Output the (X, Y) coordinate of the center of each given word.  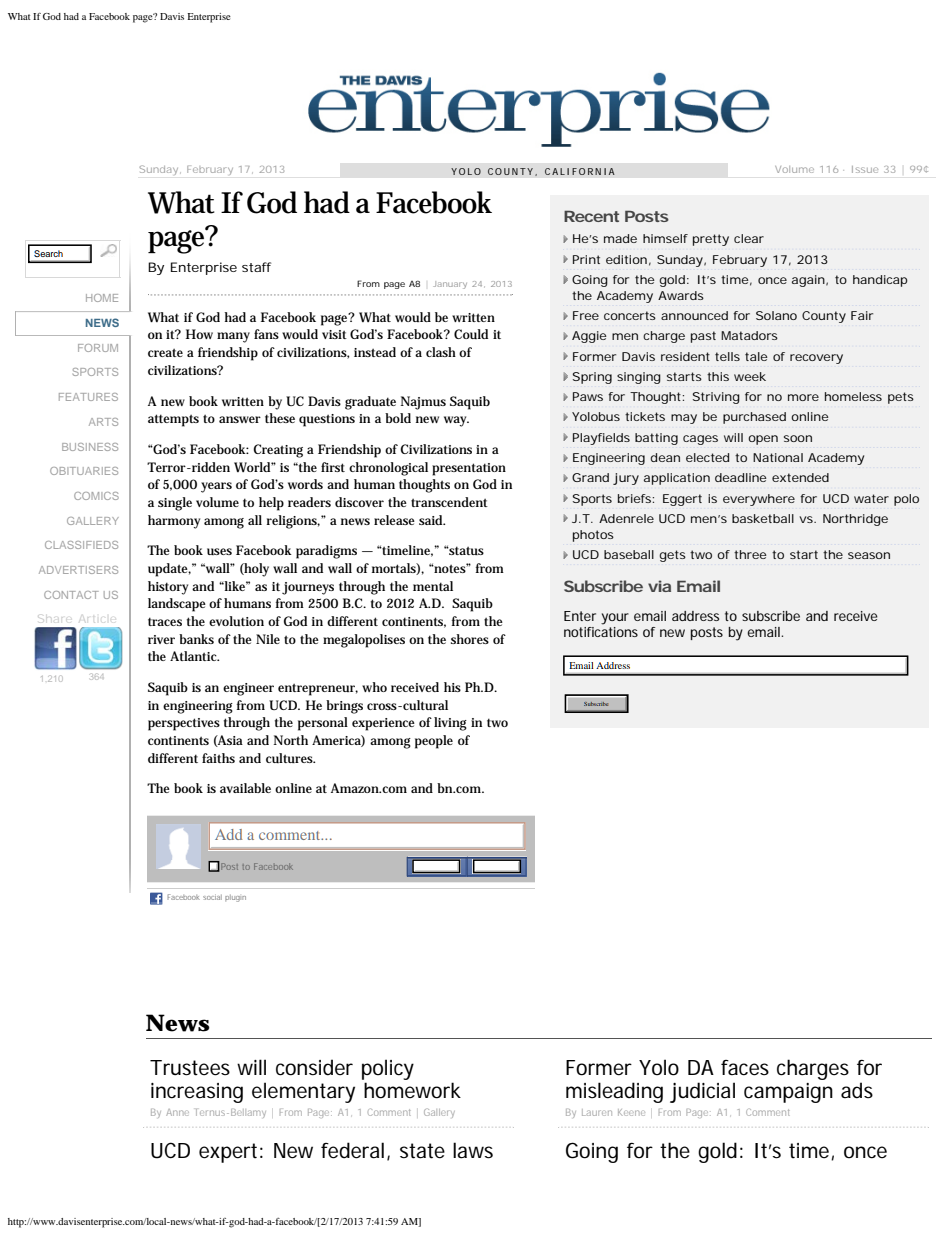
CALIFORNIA (580, 171)
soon (798, 438)
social (212, 897)
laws (473, 1150)
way (456, 421)
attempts (173, 420)
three (750, 554)
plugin (235, 898)
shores (470, 639)
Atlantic (194, 656)
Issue (865, 169)
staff (256, 267)
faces (745, 1068)
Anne (177, 1112)
